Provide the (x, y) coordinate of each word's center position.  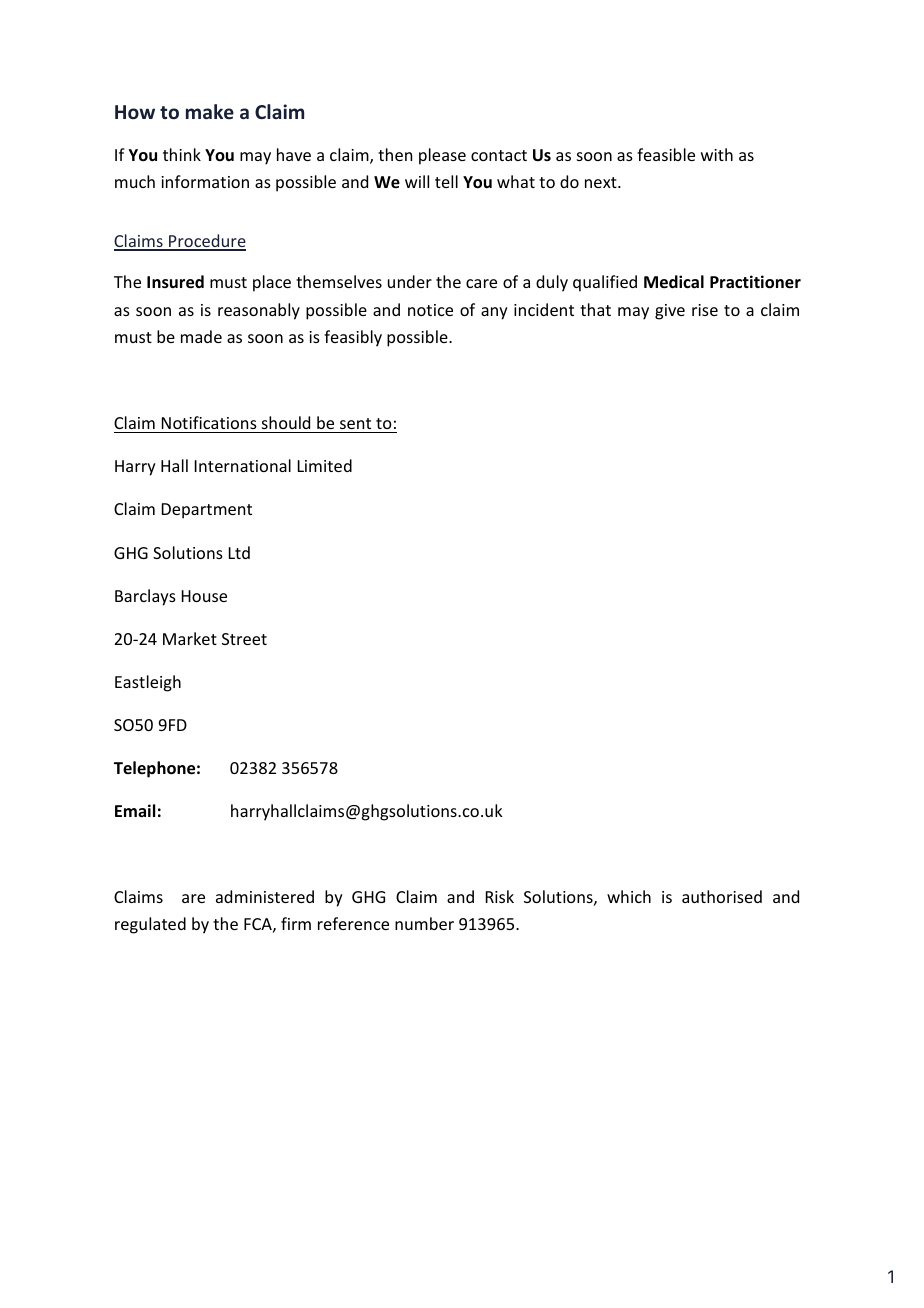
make (210, 111)
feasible (666, 154)
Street (244, 639)
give (670, 312)
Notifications (209, 422)
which (629, 896)
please (442, 156)
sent (355, 423)
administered (265, 896)
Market (190, 638)
